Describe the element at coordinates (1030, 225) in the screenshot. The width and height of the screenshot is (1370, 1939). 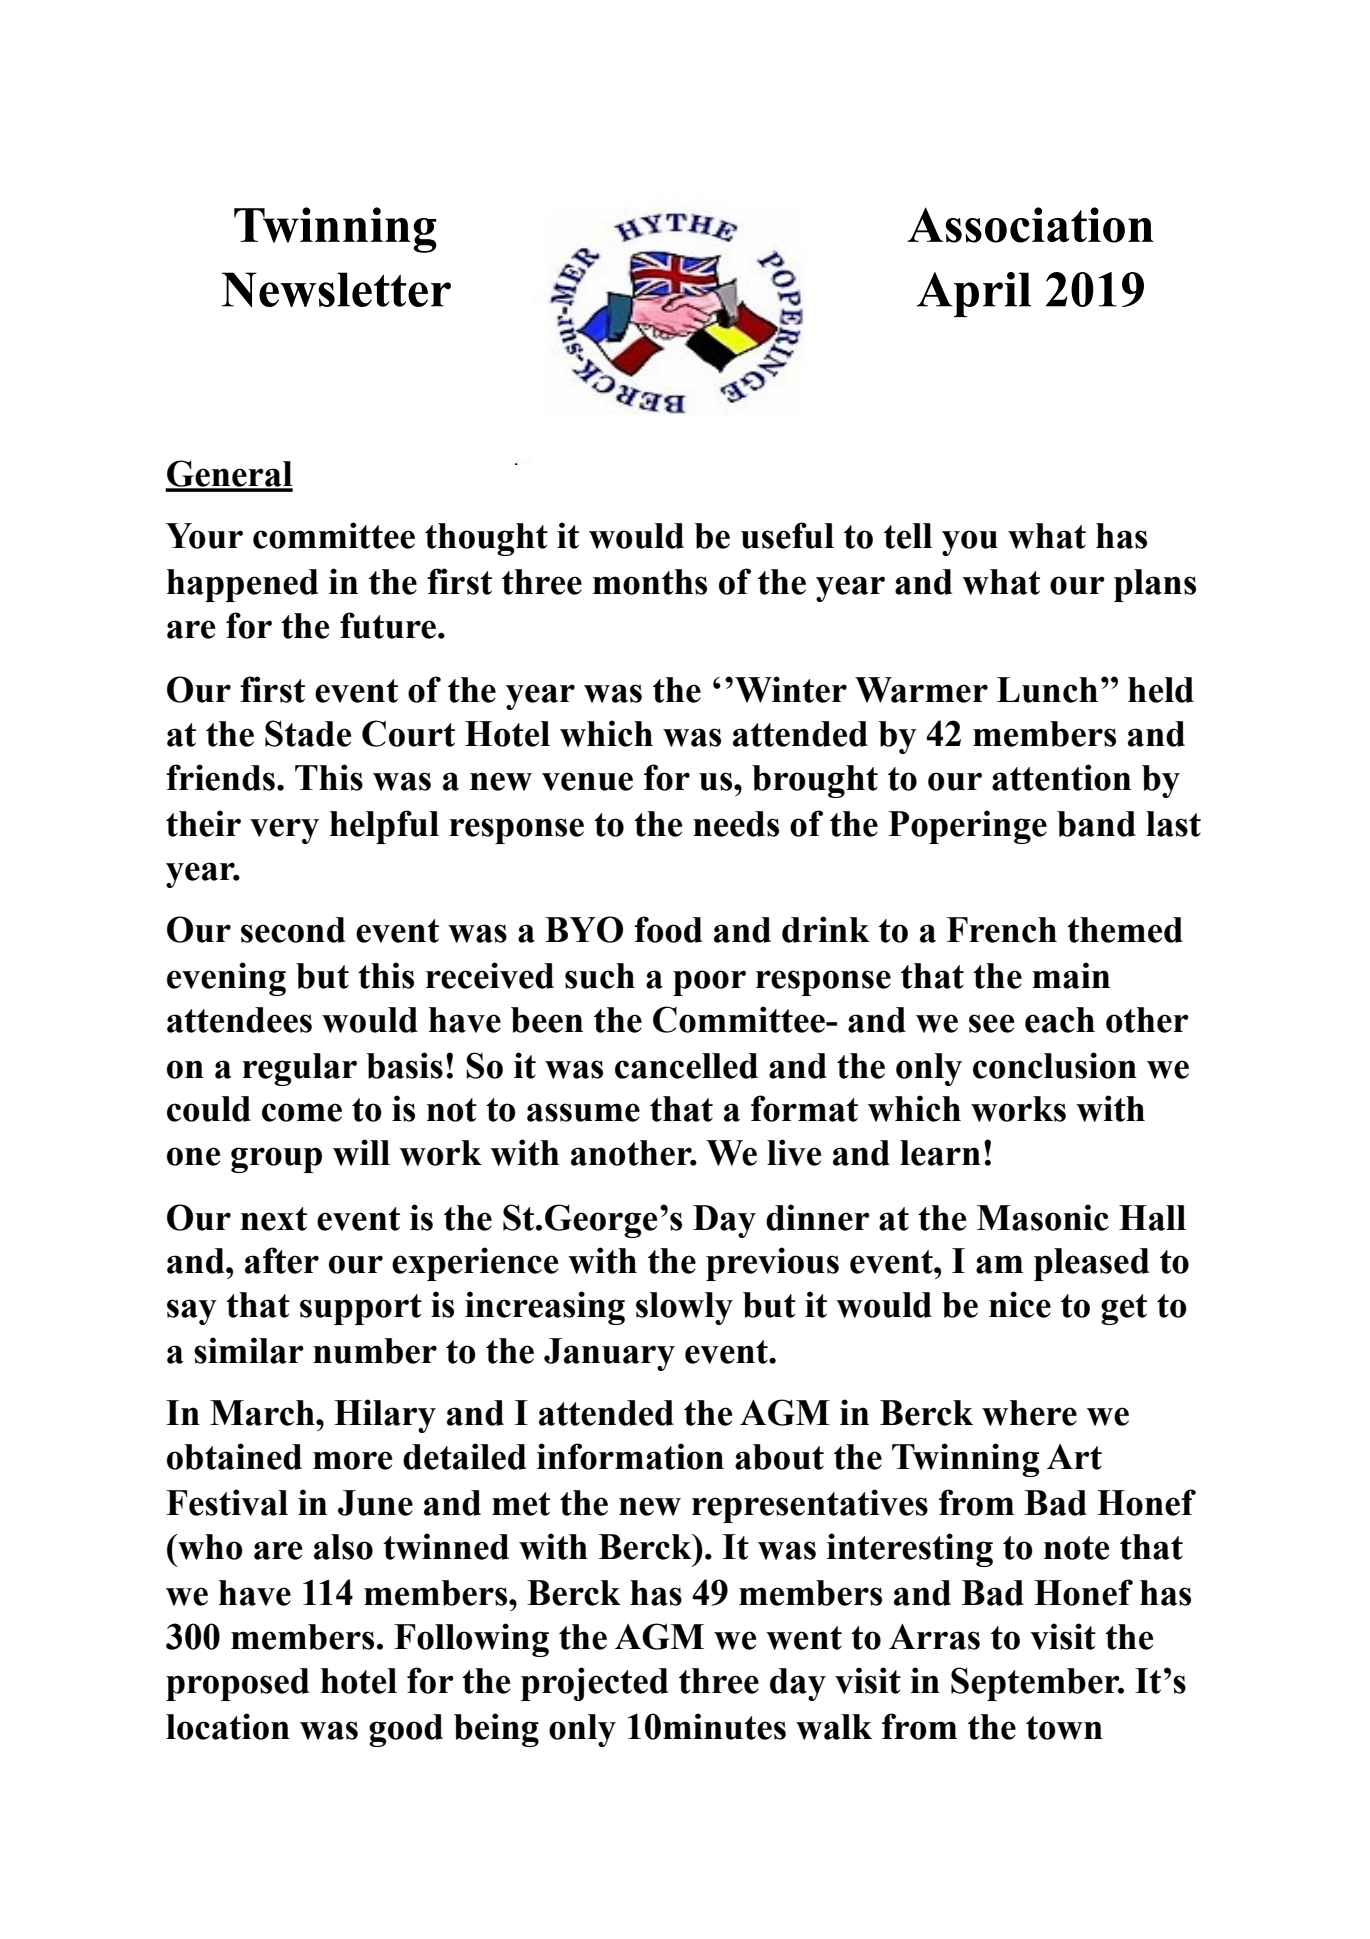
I see `Association` at that location.
